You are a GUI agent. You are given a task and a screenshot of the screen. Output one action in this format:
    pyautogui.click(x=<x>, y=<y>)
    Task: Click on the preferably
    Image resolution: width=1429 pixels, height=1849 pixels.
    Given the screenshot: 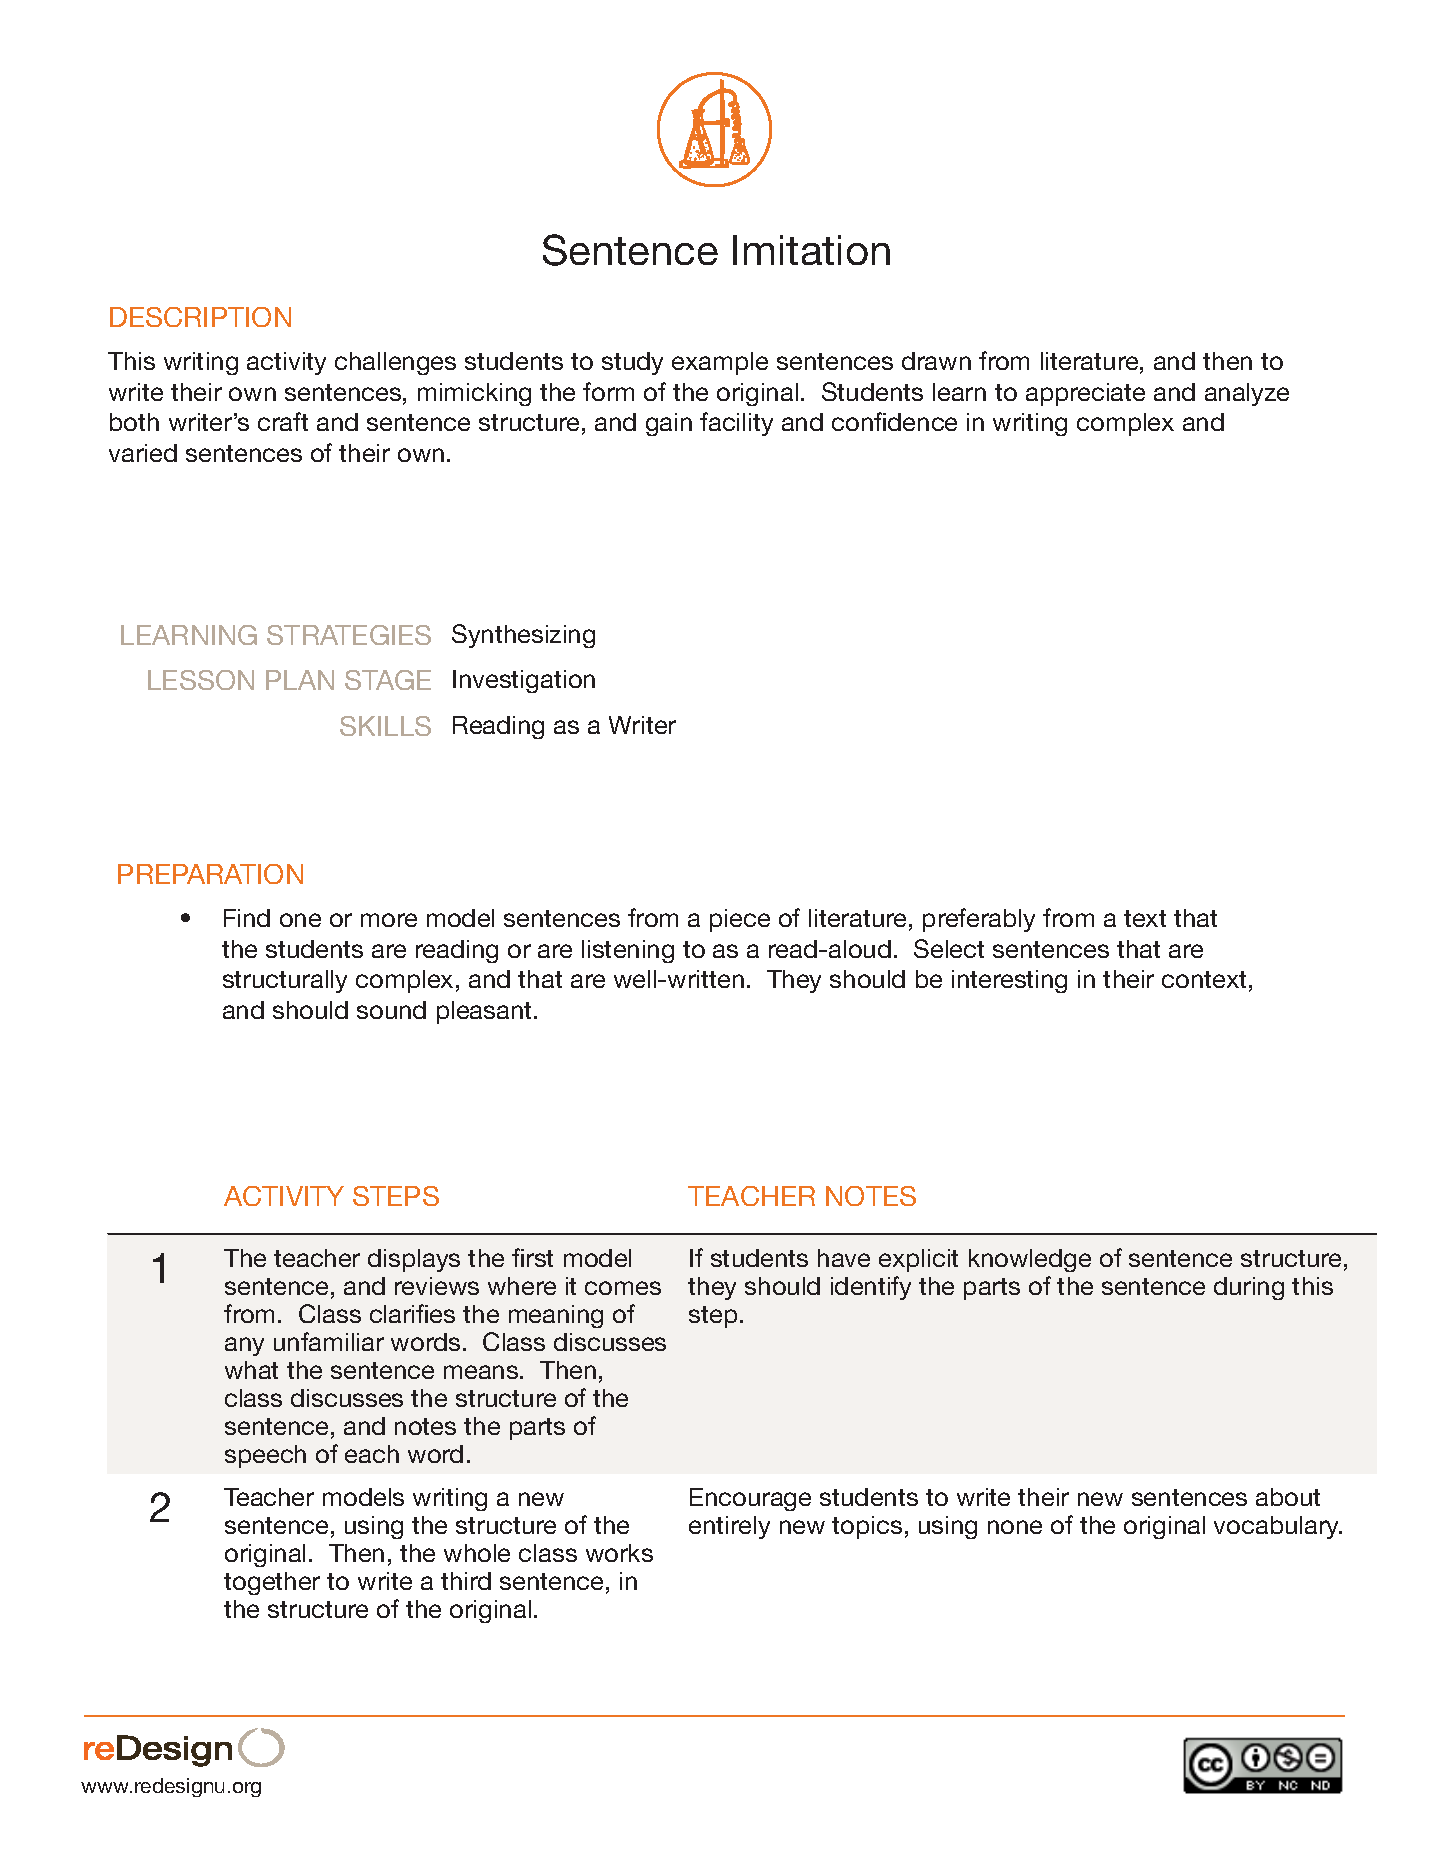 What is the action you would take?
    pyautogui.click(x=979, y=920)
